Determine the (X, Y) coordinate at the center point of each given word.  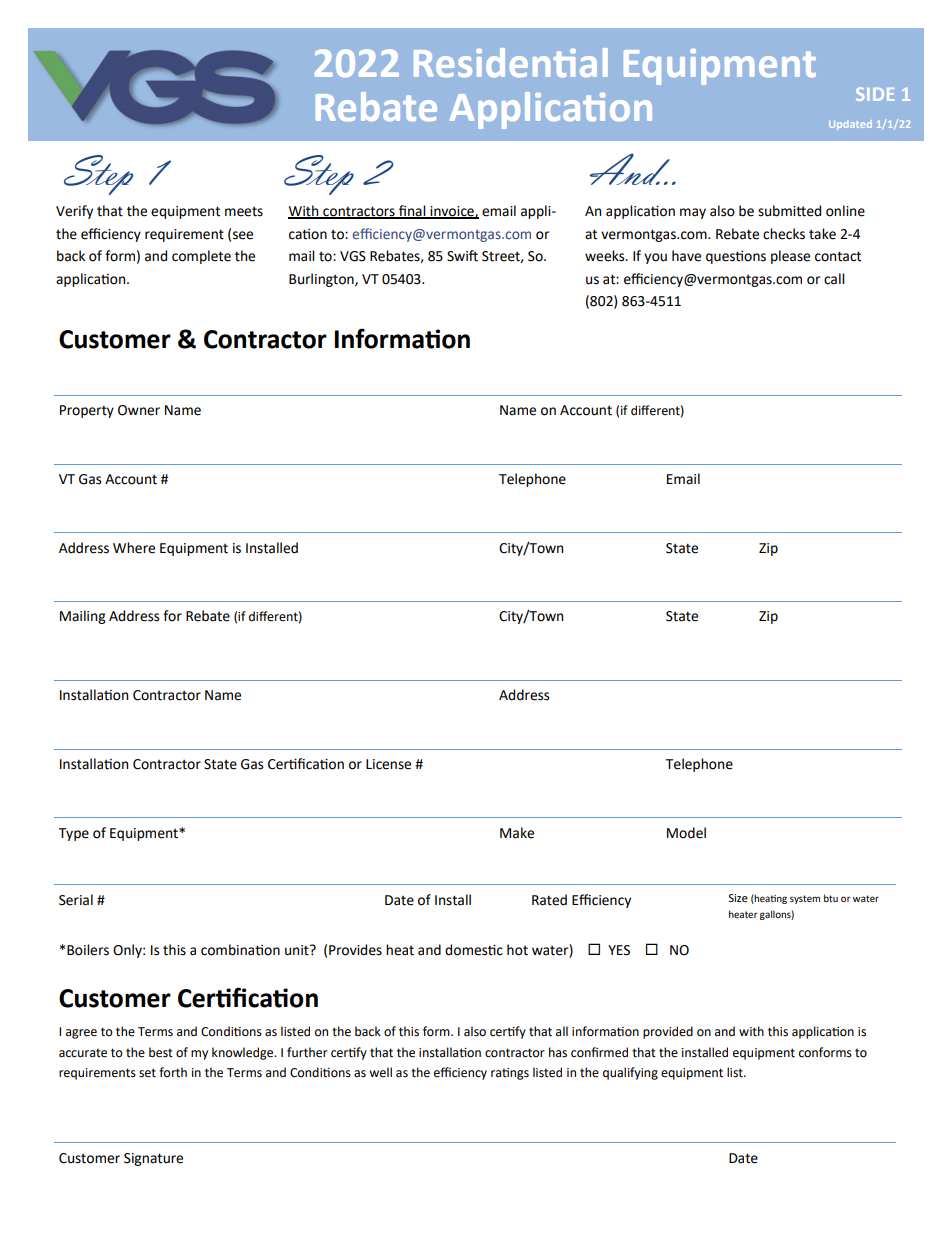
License (388, 764)
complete (201, 257)
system (805, 899)
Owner (139, 410)
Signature (153, 1159)
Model (686, 833)
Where (134, 548)
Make (517, 833)
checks (784, 234)
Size (738, 898)
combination (240, 950)
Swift (462, 256)
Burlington (322, 280)
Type (73, 834)
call (834, 279)
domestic (474, 950)
